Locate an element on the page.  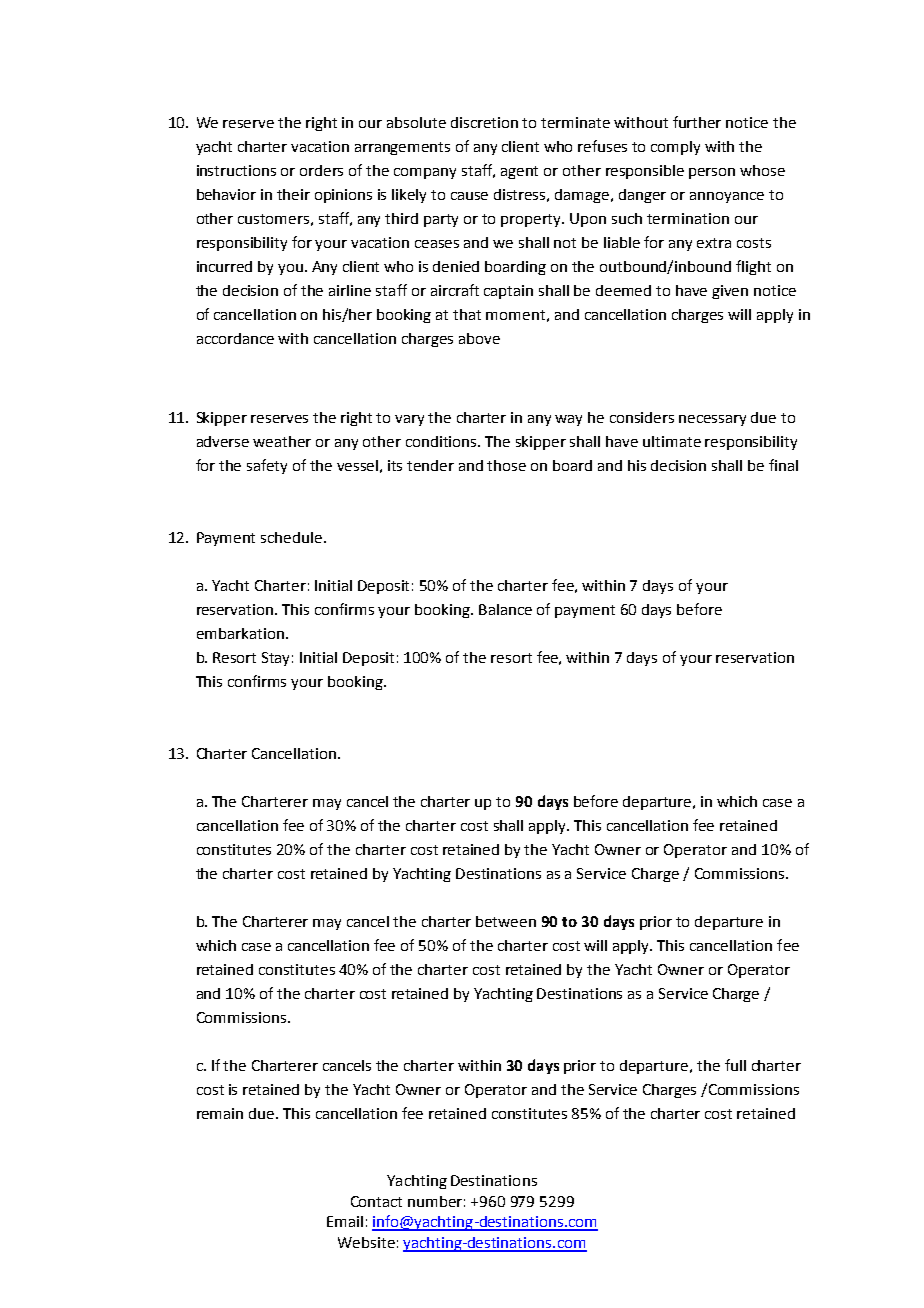
embarkation is located at coordinates (240, 633).
